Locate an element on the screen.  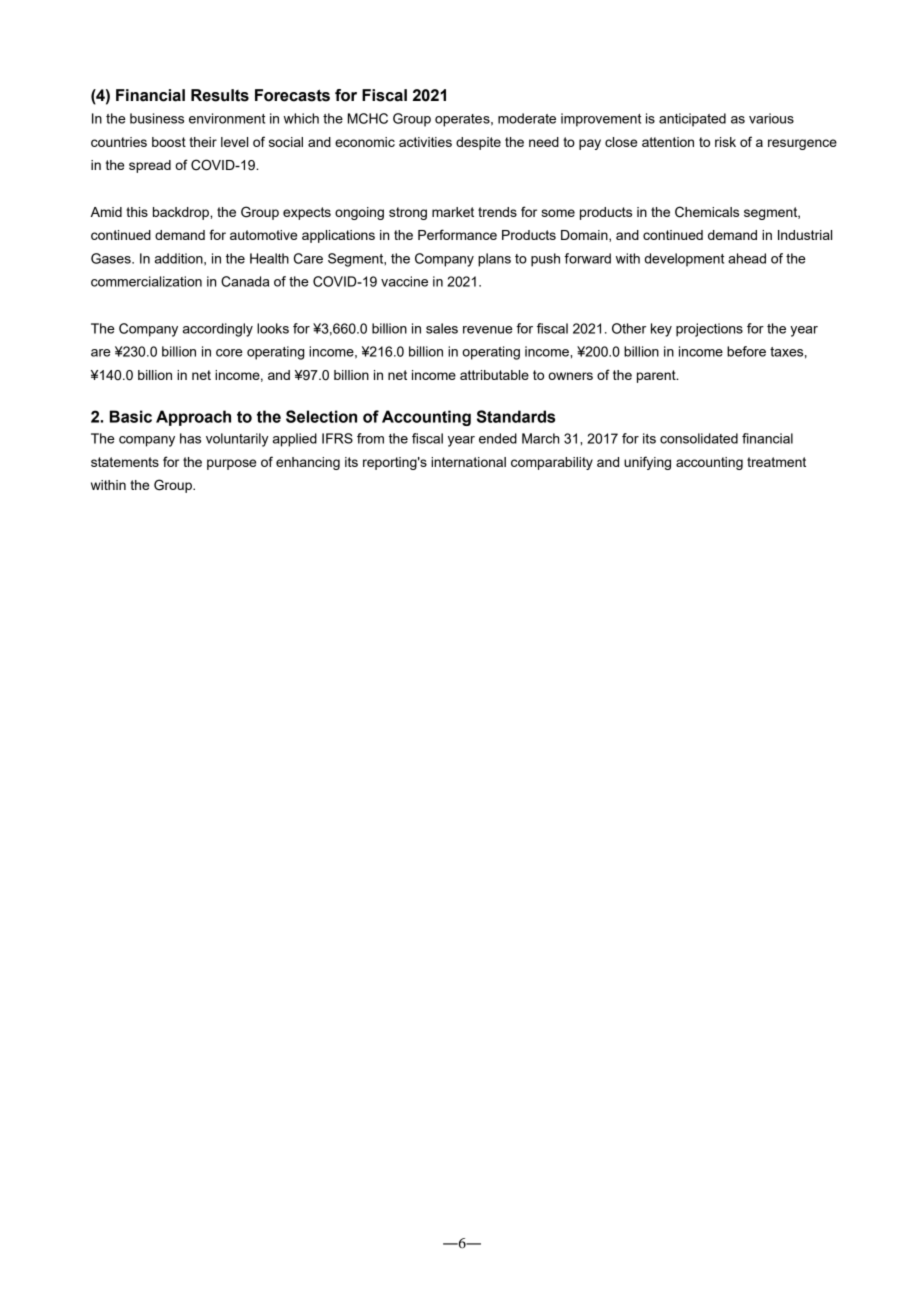
anticipated is located at coordinates (692, 120).
